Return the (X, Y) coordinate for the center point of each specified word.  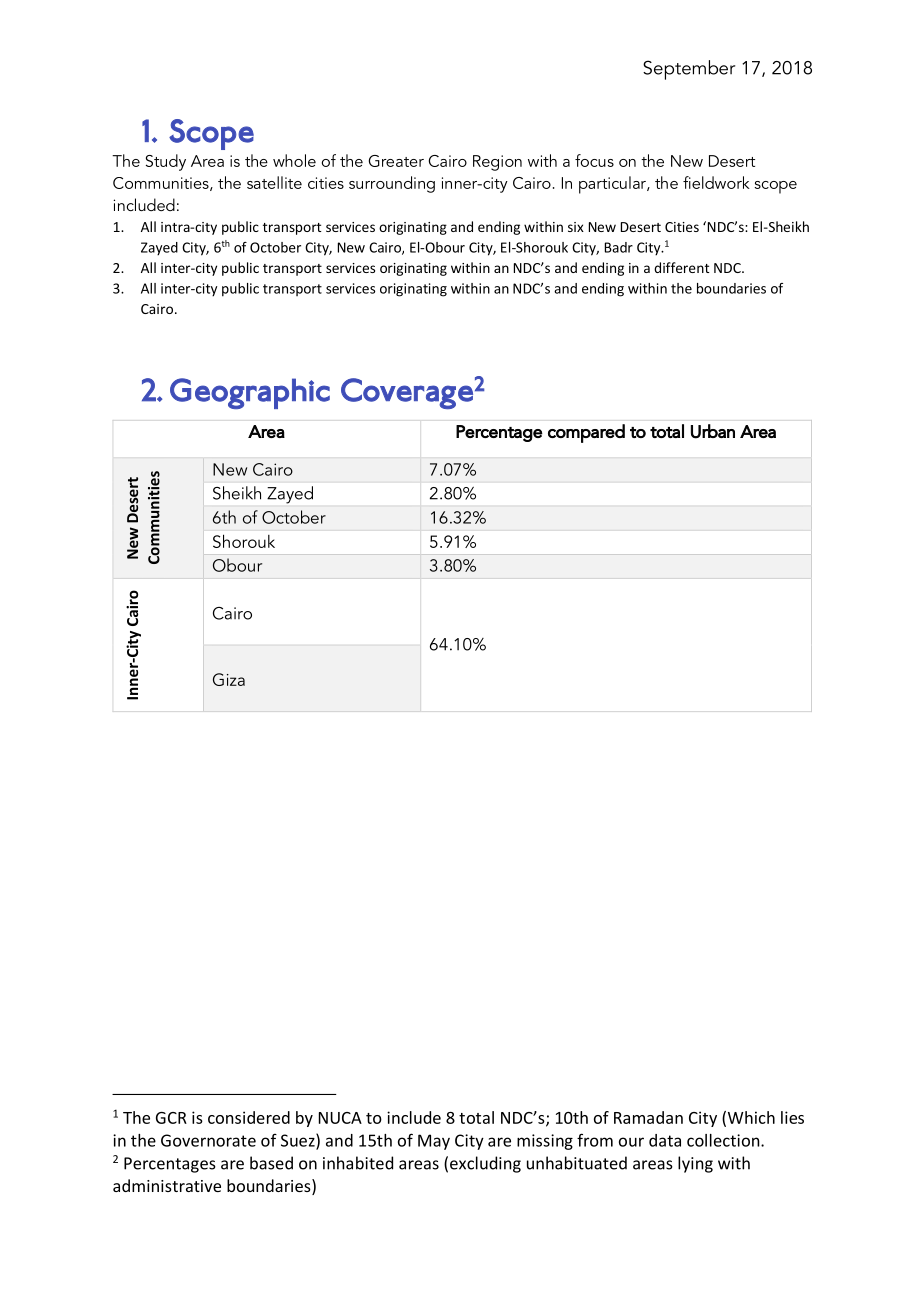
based (271, 1163)
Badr (619, 247)
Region (497, 163)
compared (586, 433)
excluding (485, 1164)
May (434, 1142)
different (682, 267)
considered (249, 1117)
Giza (229, 679)
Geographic (250, 393)
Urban (713, 431)
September (689, 70)
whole (294, 160)
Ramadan (648, 1117)
